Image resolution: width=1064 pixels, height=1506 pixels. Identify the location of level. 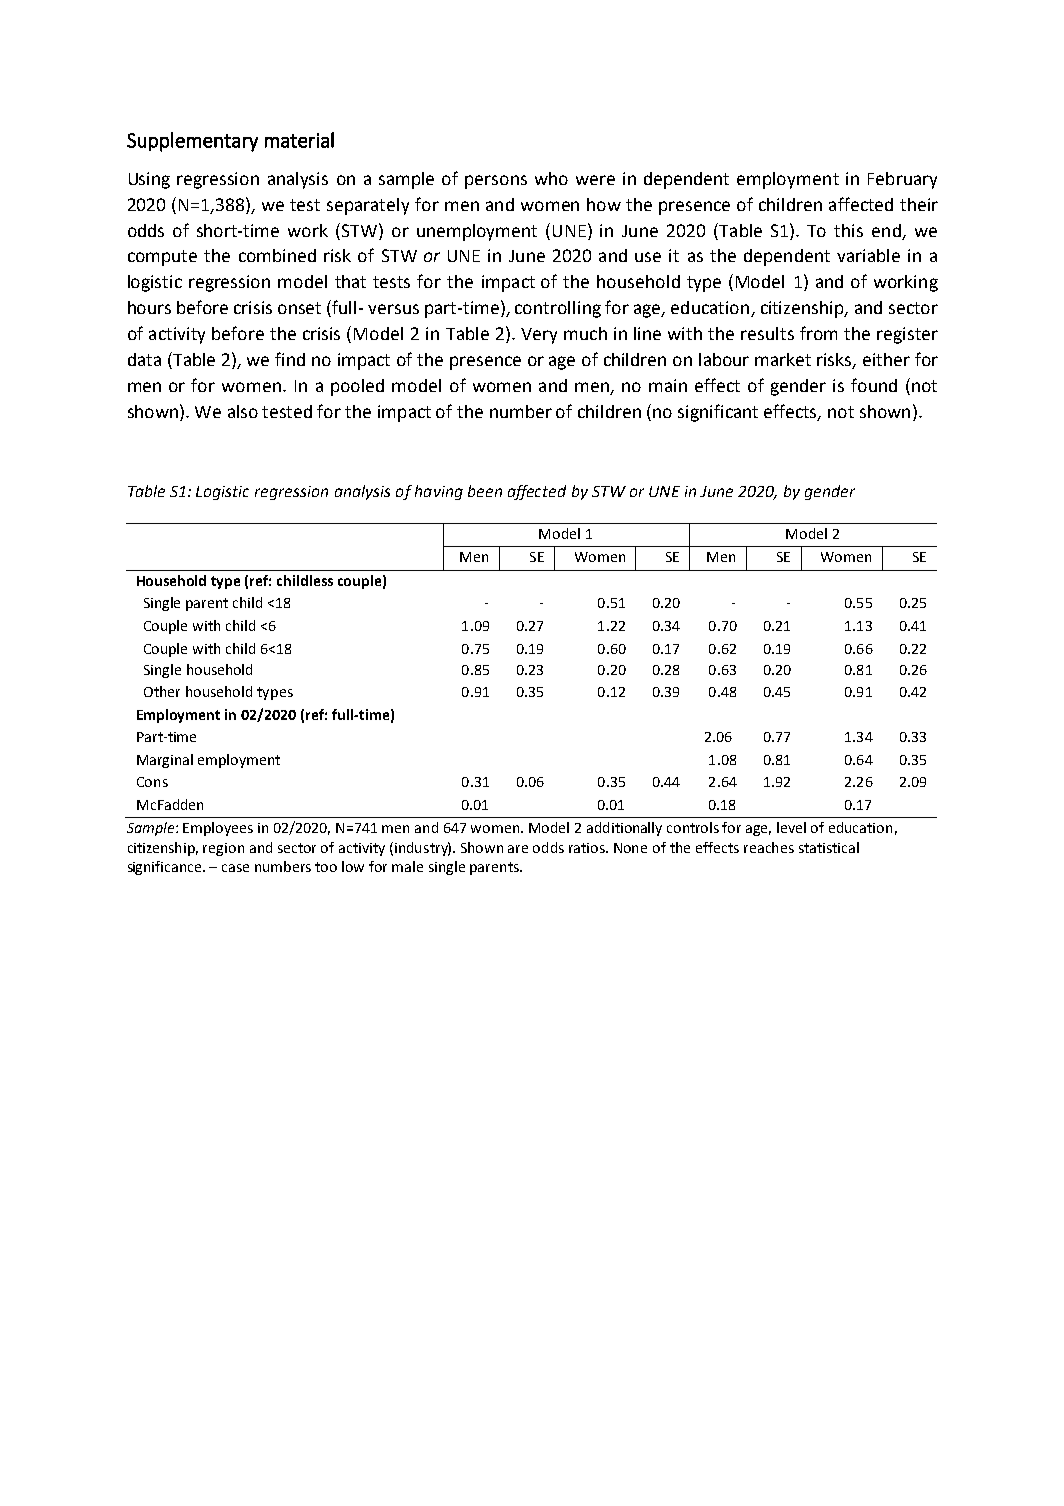
(791, 827).
